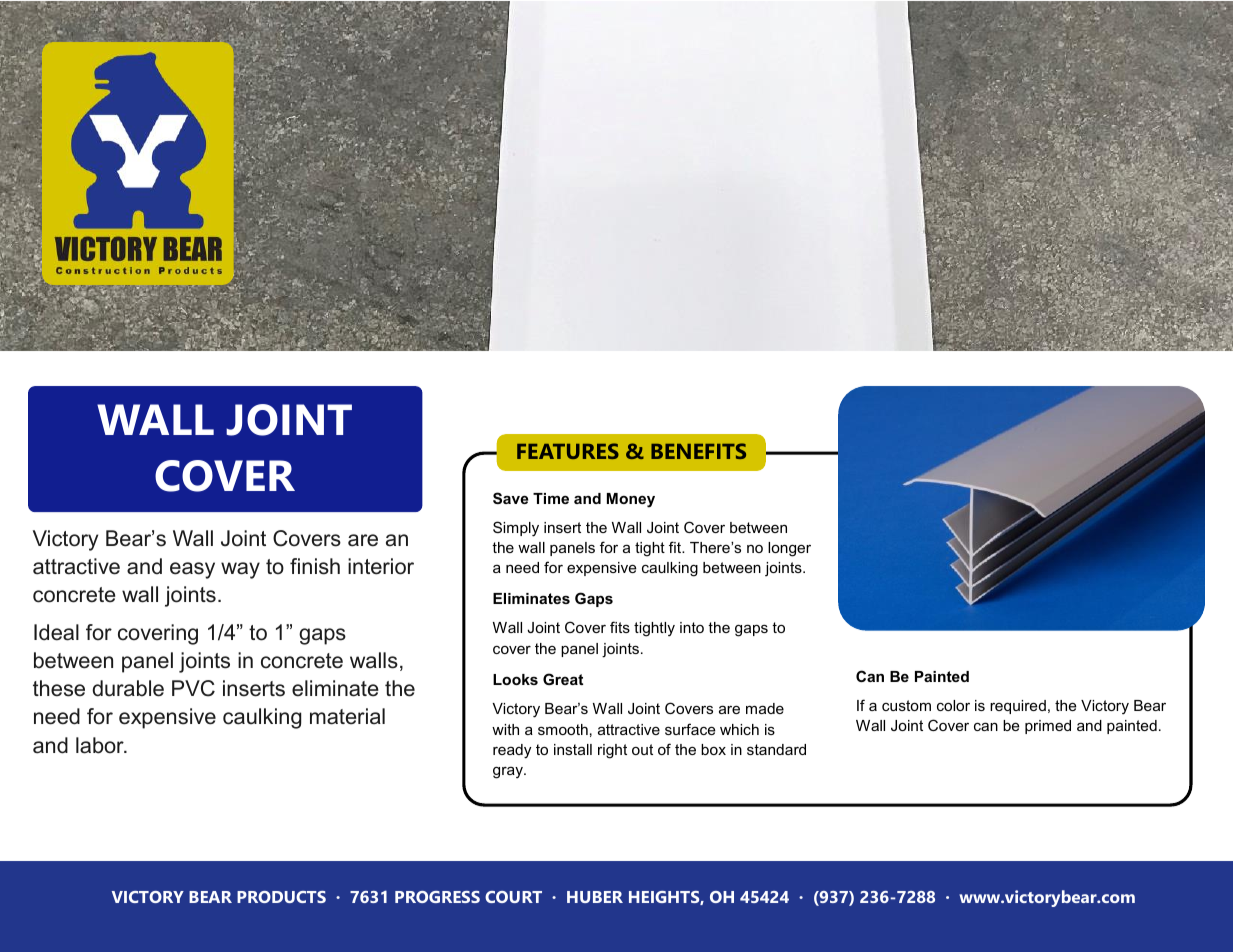 The height and width of the document is (952, 1233). Describe the element at coordinates (568, 451) in the document. I see `FEATURES` at that location.
